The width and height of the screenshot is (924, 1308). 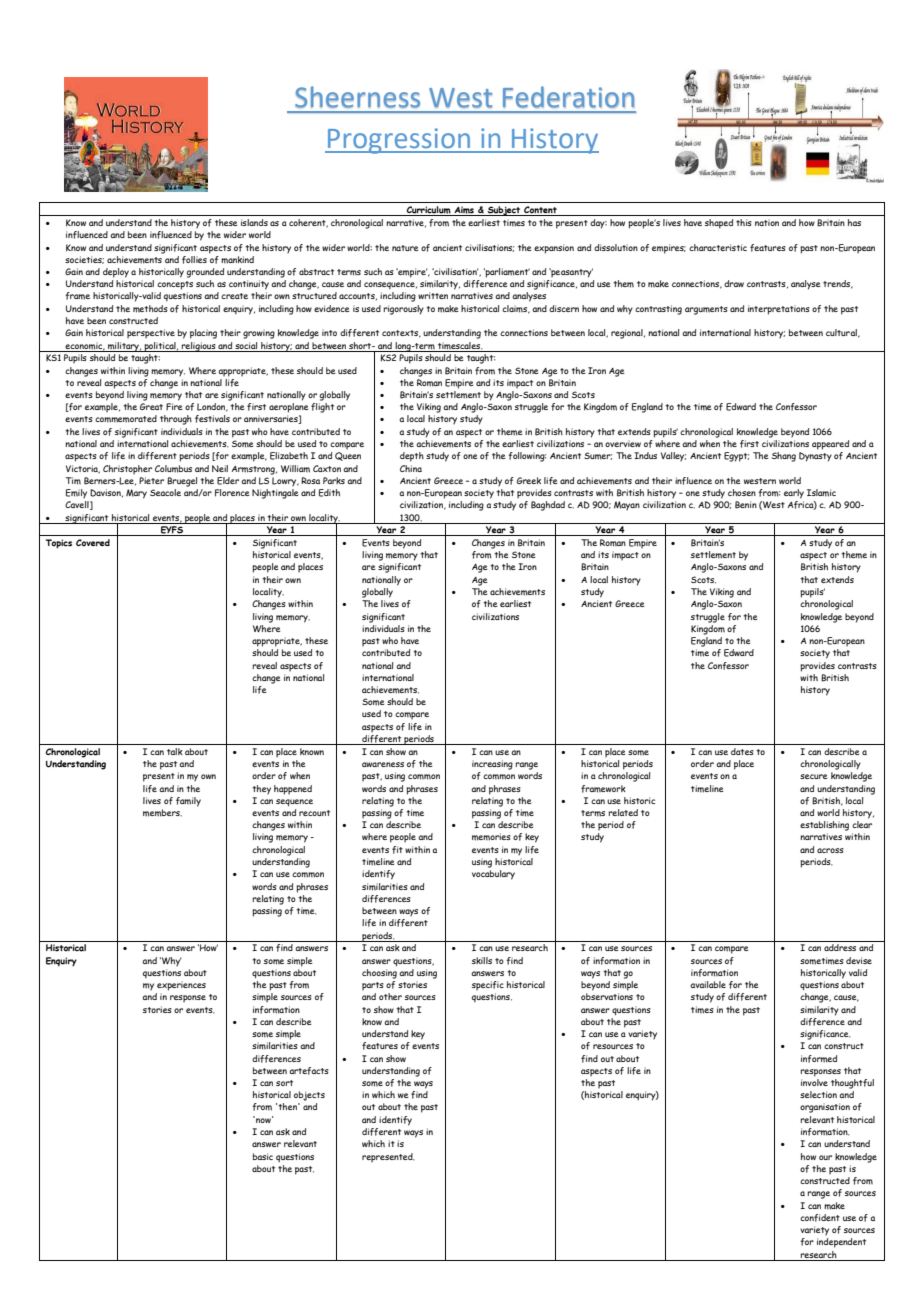 What do you see at coordinates (175, 751) in the screenshot?
I see `talk` at bounding box center [175, 751].
